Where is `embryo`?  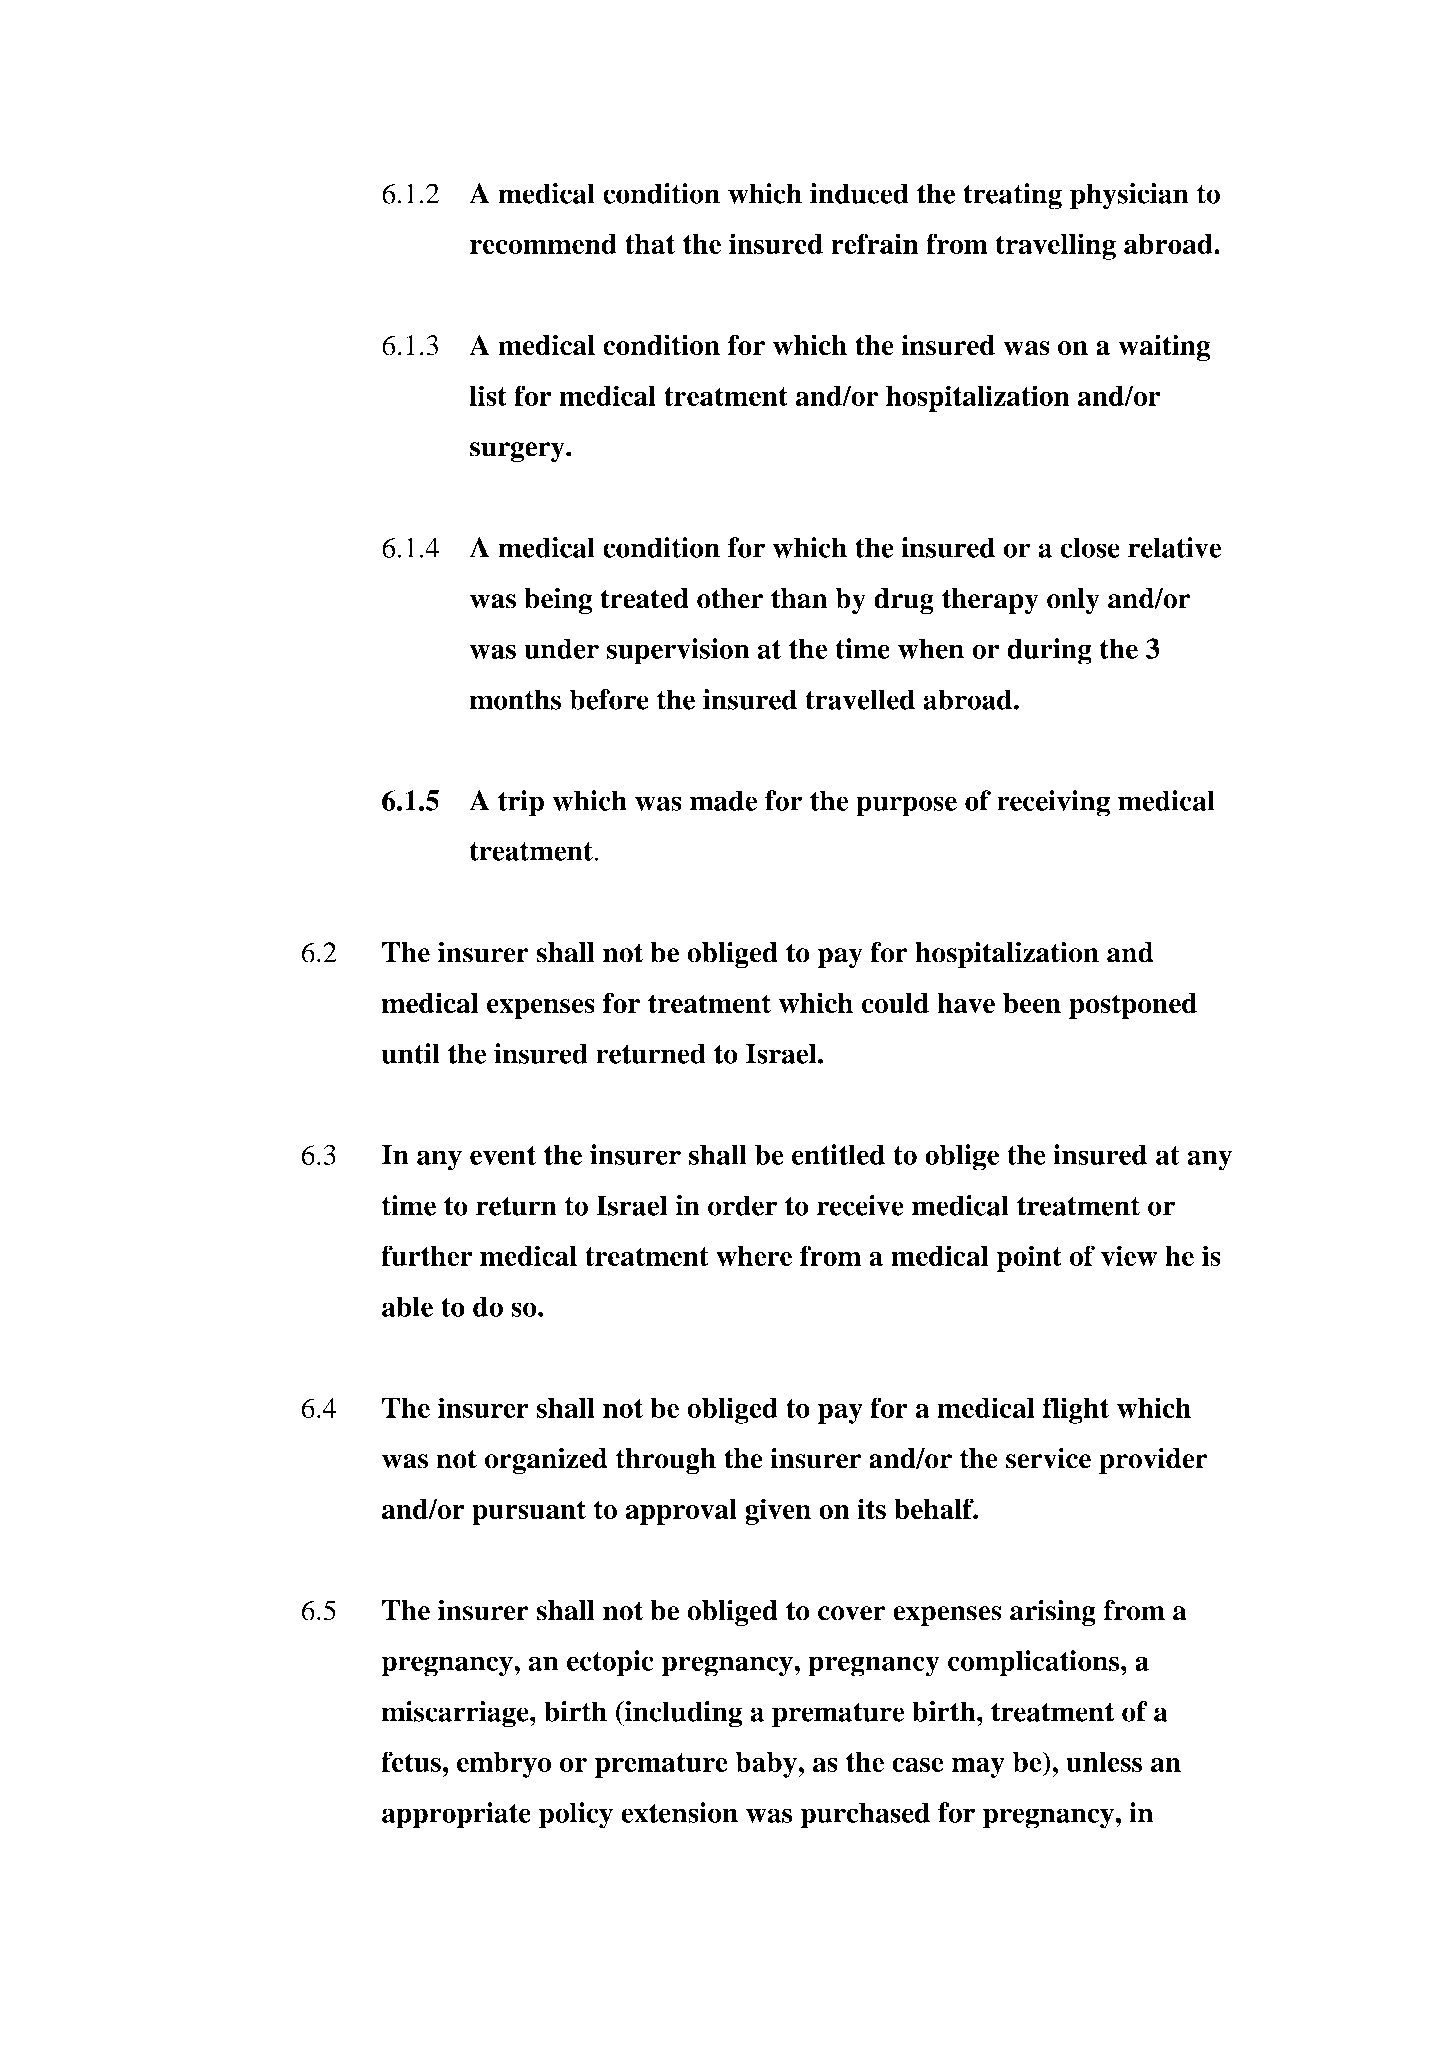
embryo is located at coordinates (504, 1765).
